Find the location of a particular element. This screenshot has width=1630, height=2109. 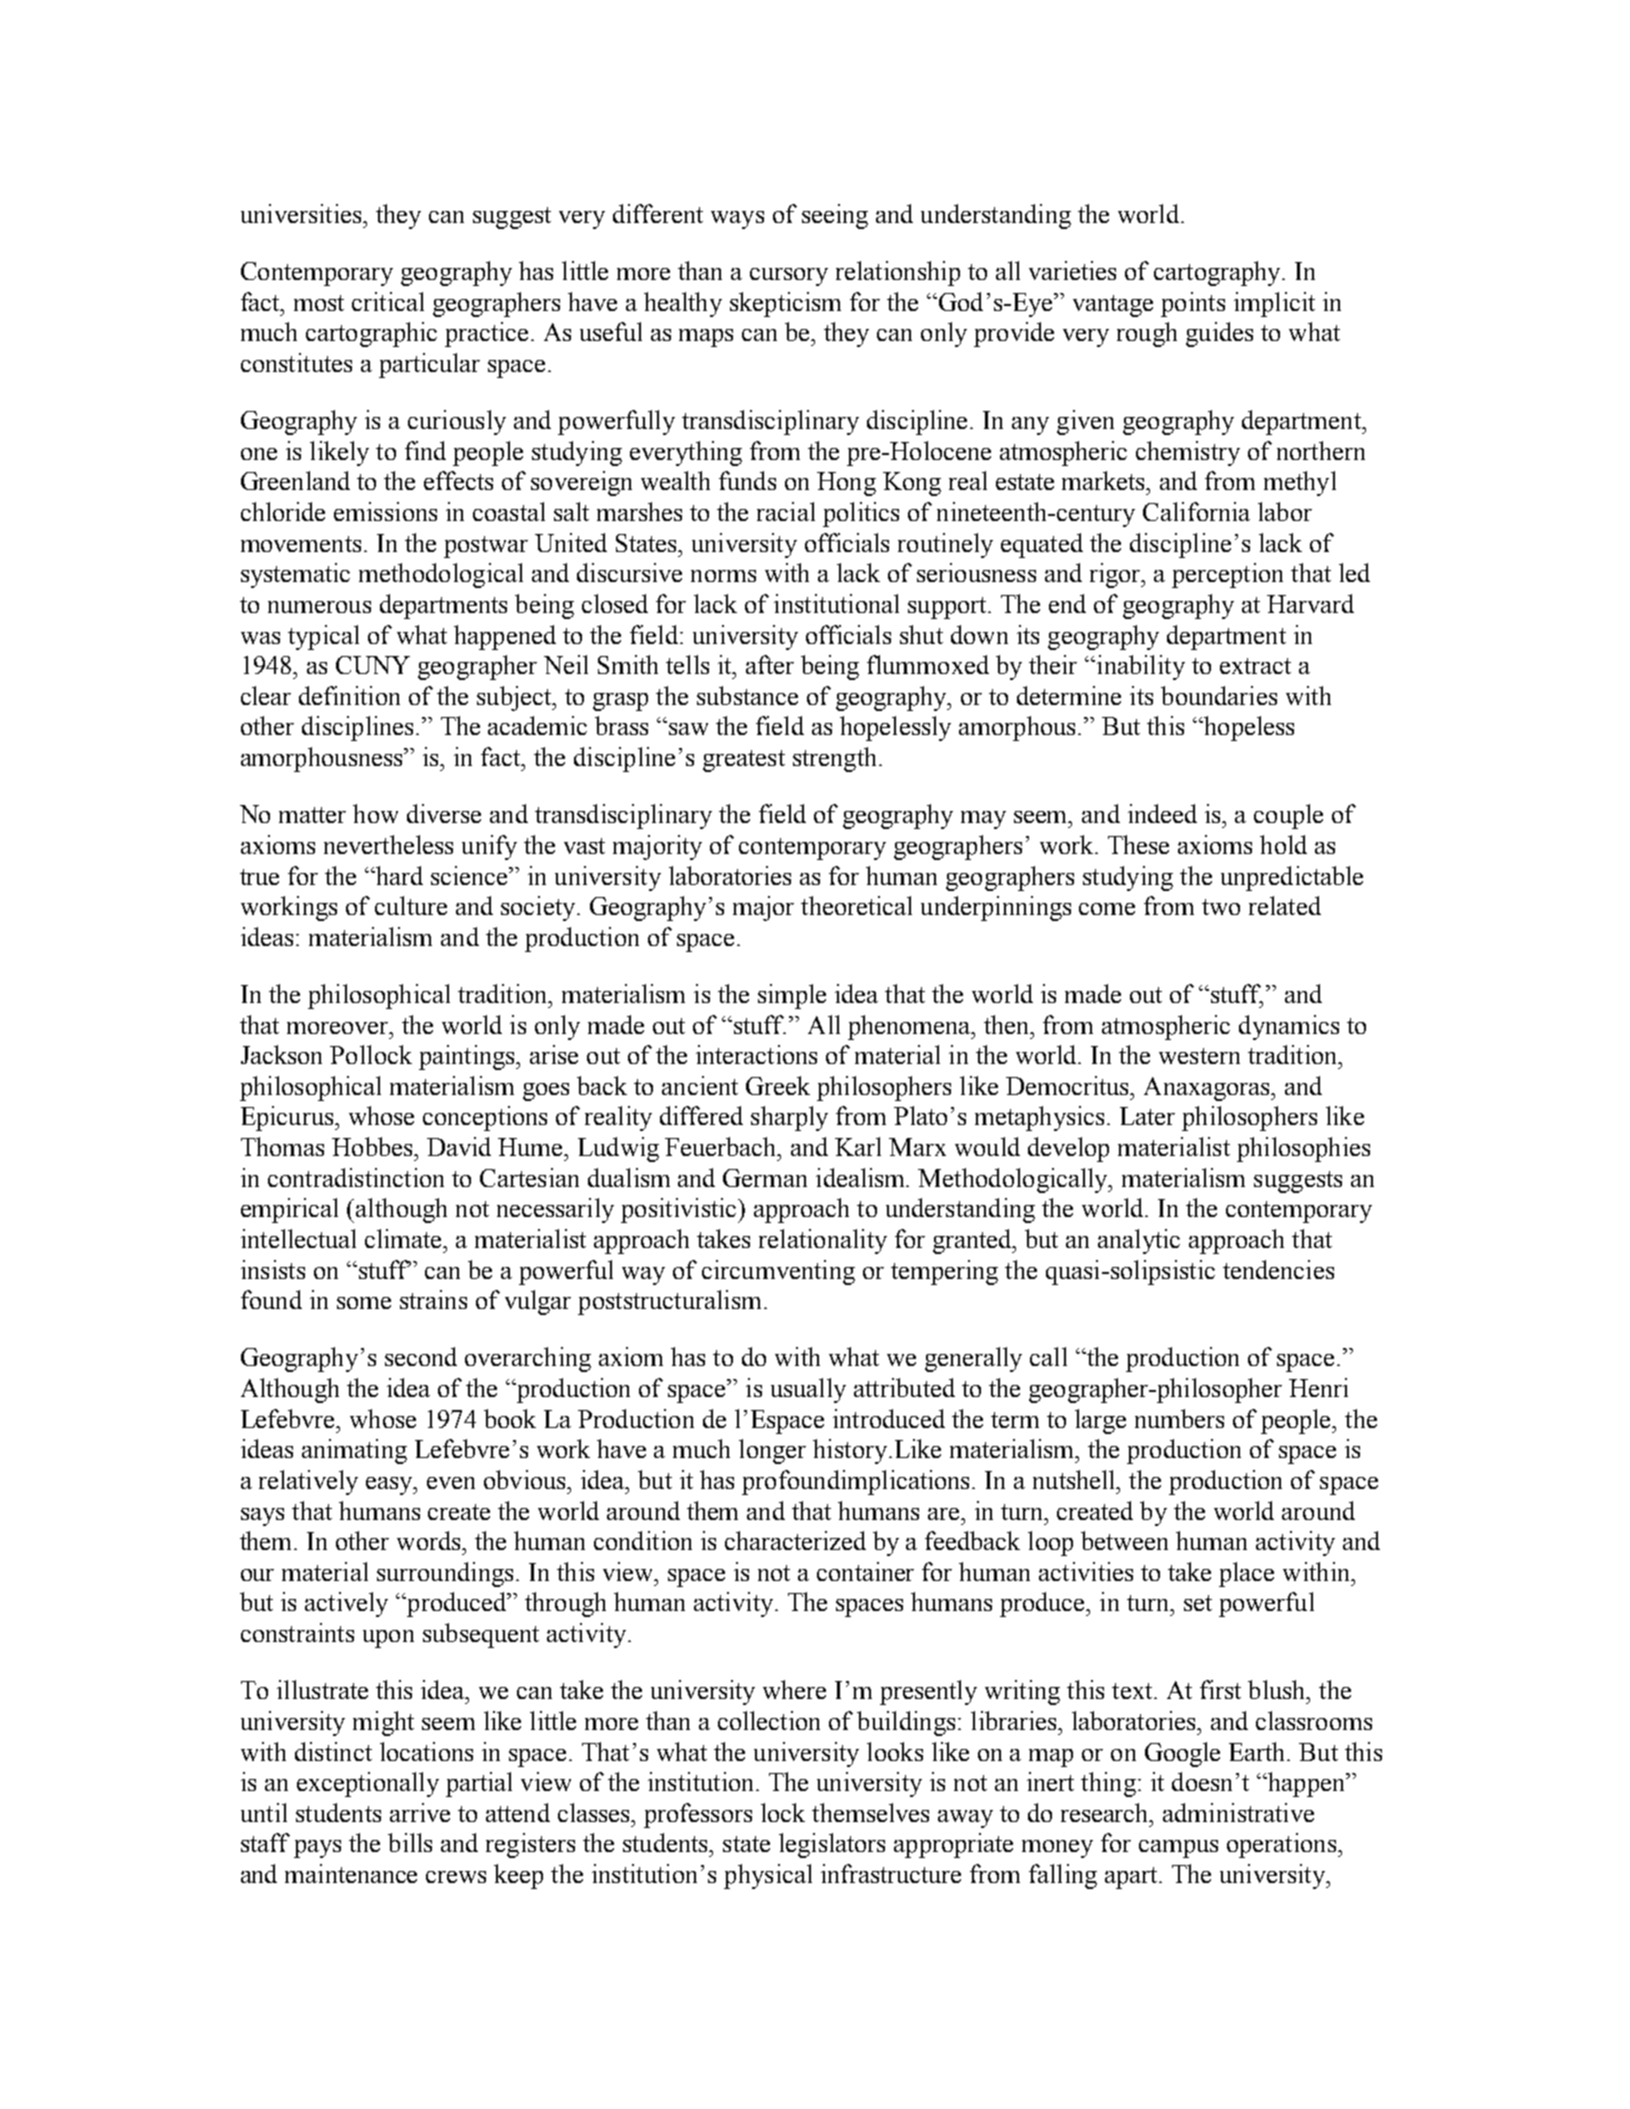

cursory is located at coordinates (789, 277).
